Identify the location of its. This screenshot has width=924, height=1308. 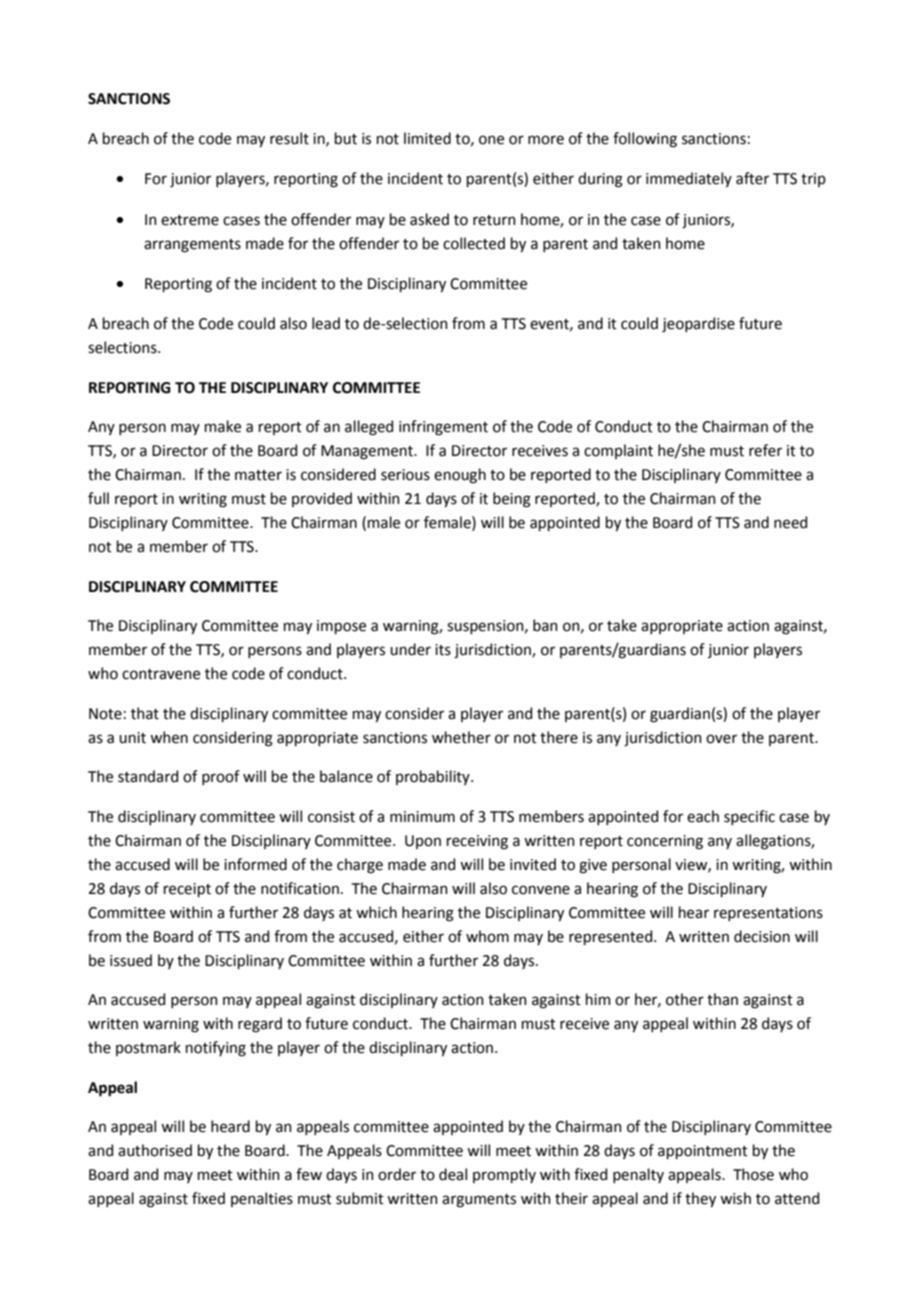
(443, 650).
